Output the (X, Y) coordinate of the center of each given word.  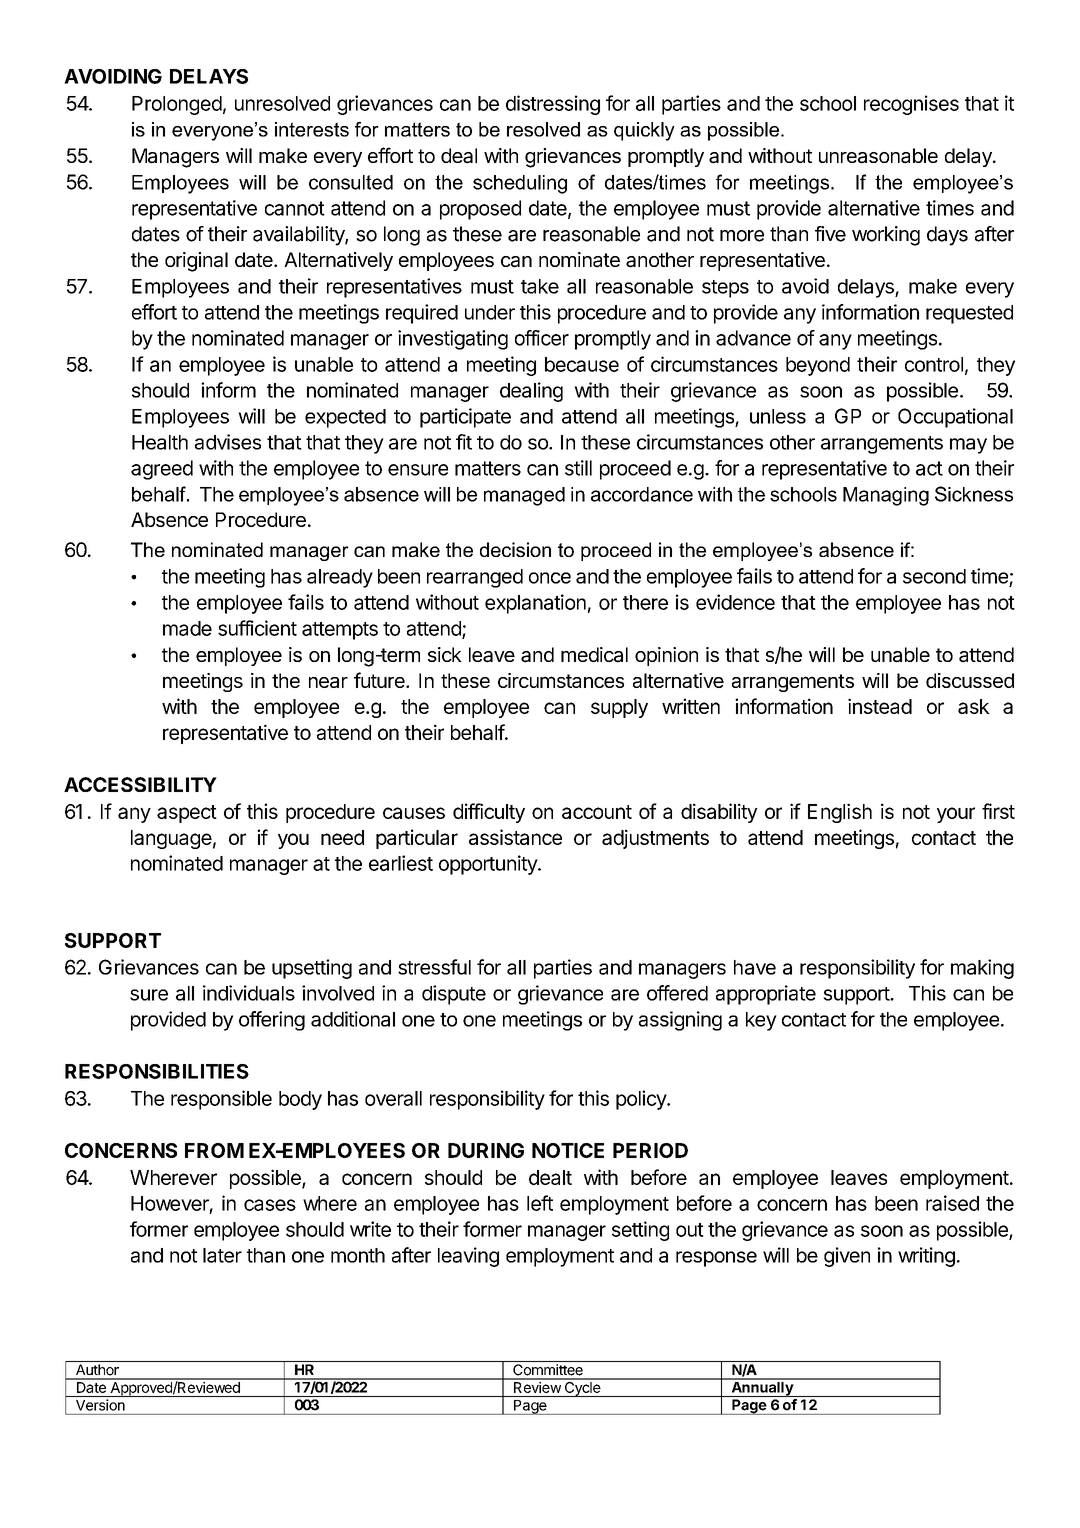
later (222, 1255)
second (934, 576)
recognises (911, 105)
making (982, 969)
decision (515, 549)
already (340, 578)
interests (312, 129)
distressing (553, 105)
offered (677, 993)
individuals (249, 993)
